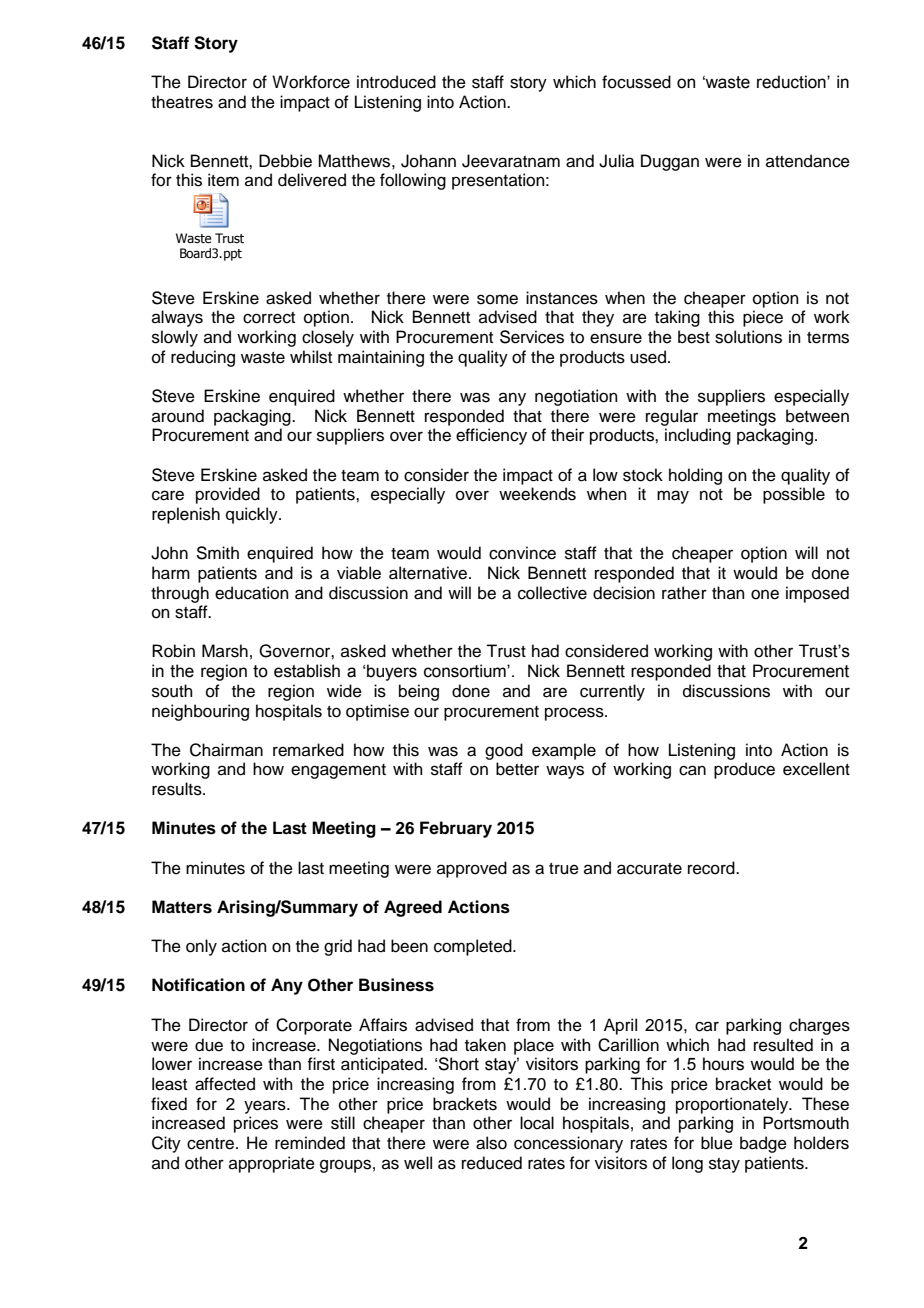  Describe the element at coordinates (266, 1107) in the screenshot. I see `years` at that location.
